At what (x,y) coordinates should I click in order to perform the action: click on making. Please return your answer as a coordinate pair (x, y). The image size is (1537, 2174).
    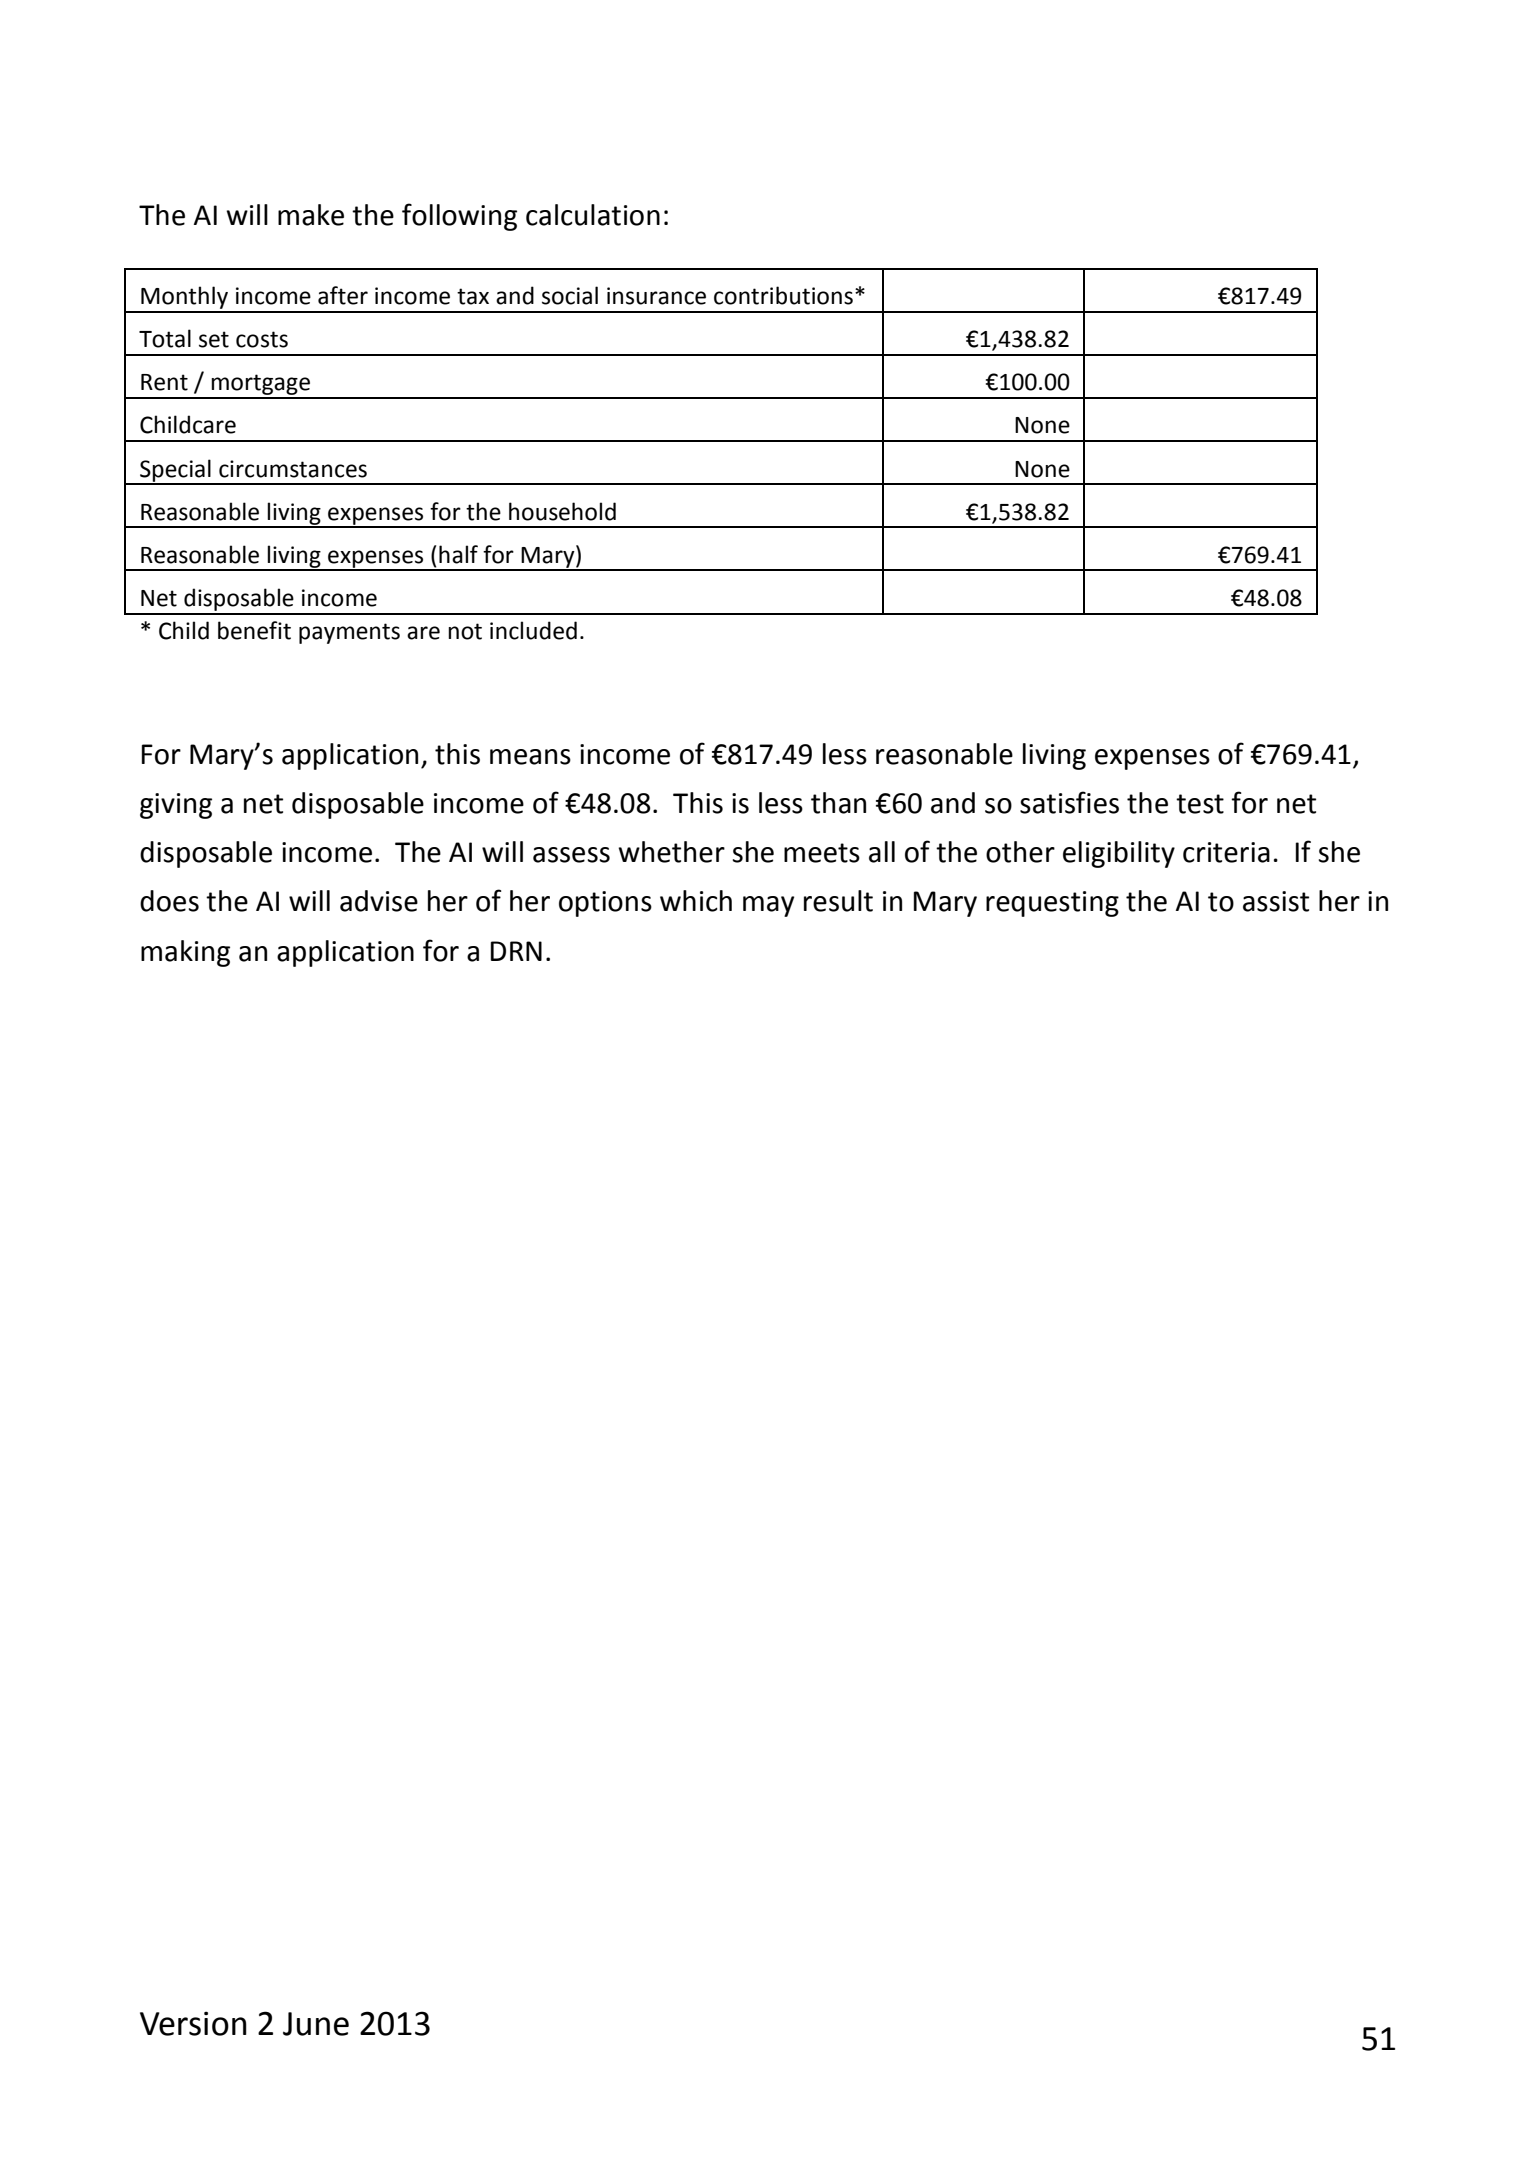
    Looking at the image, I should click on (185, 953).
